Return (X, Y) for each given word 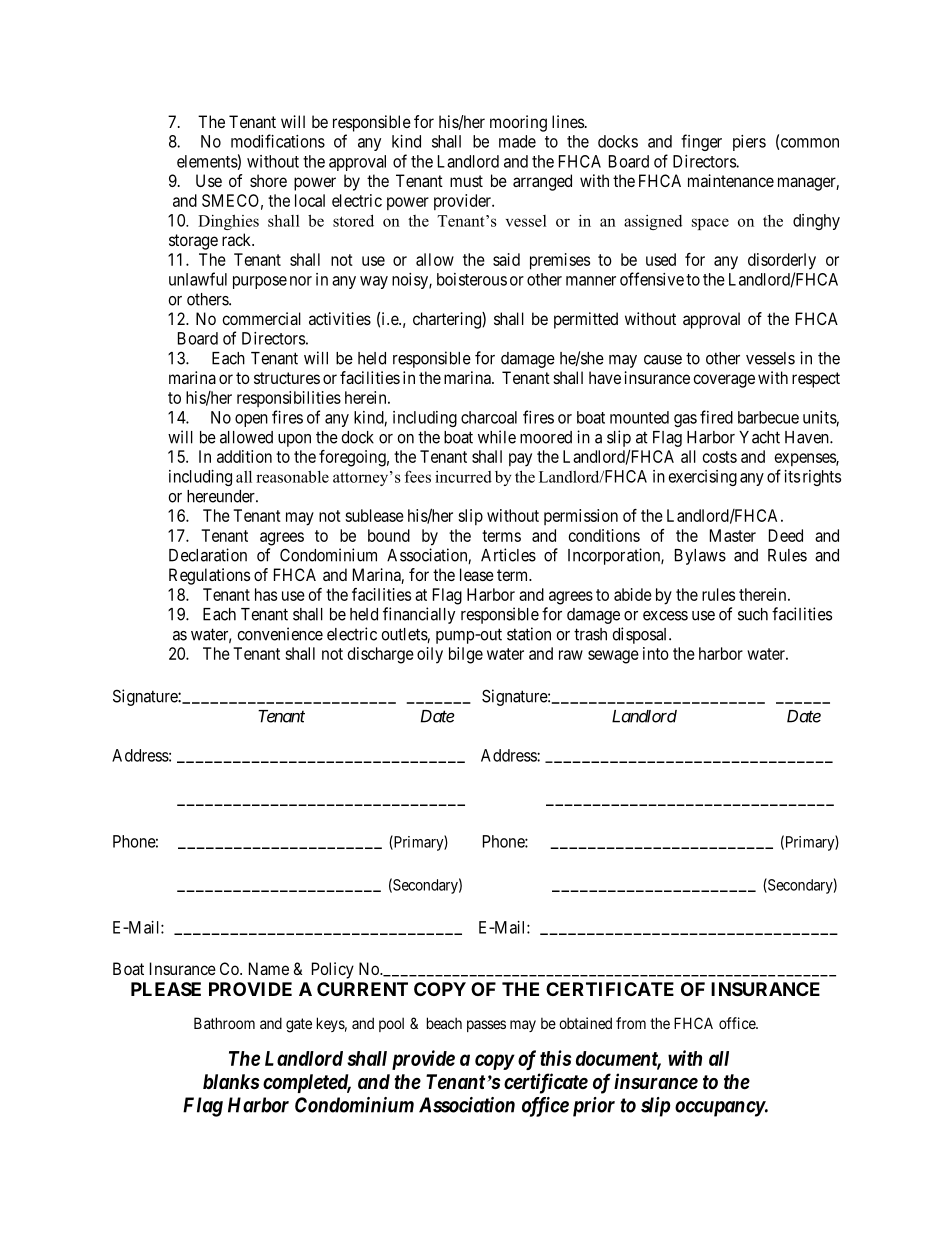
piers (749, 143)
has (266, 594)
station (529, 634)
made (517, 141)
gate (299, 1025)
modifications (278, 141)
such (753, 614)
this (555, 1058)
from (631, 1023)
